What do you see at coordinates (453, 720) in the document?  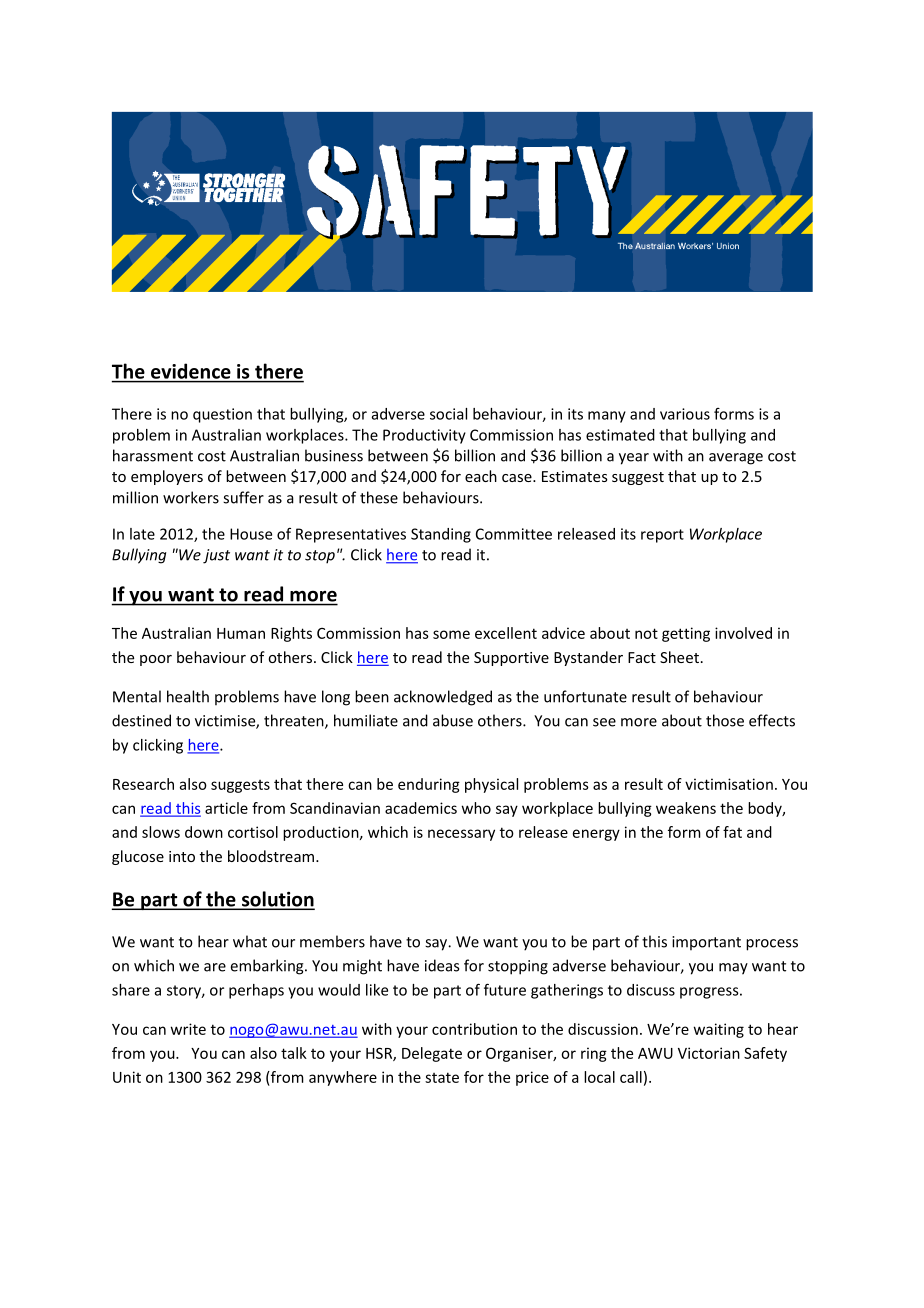 I see `abuse` at bounding box center [453, 720].
